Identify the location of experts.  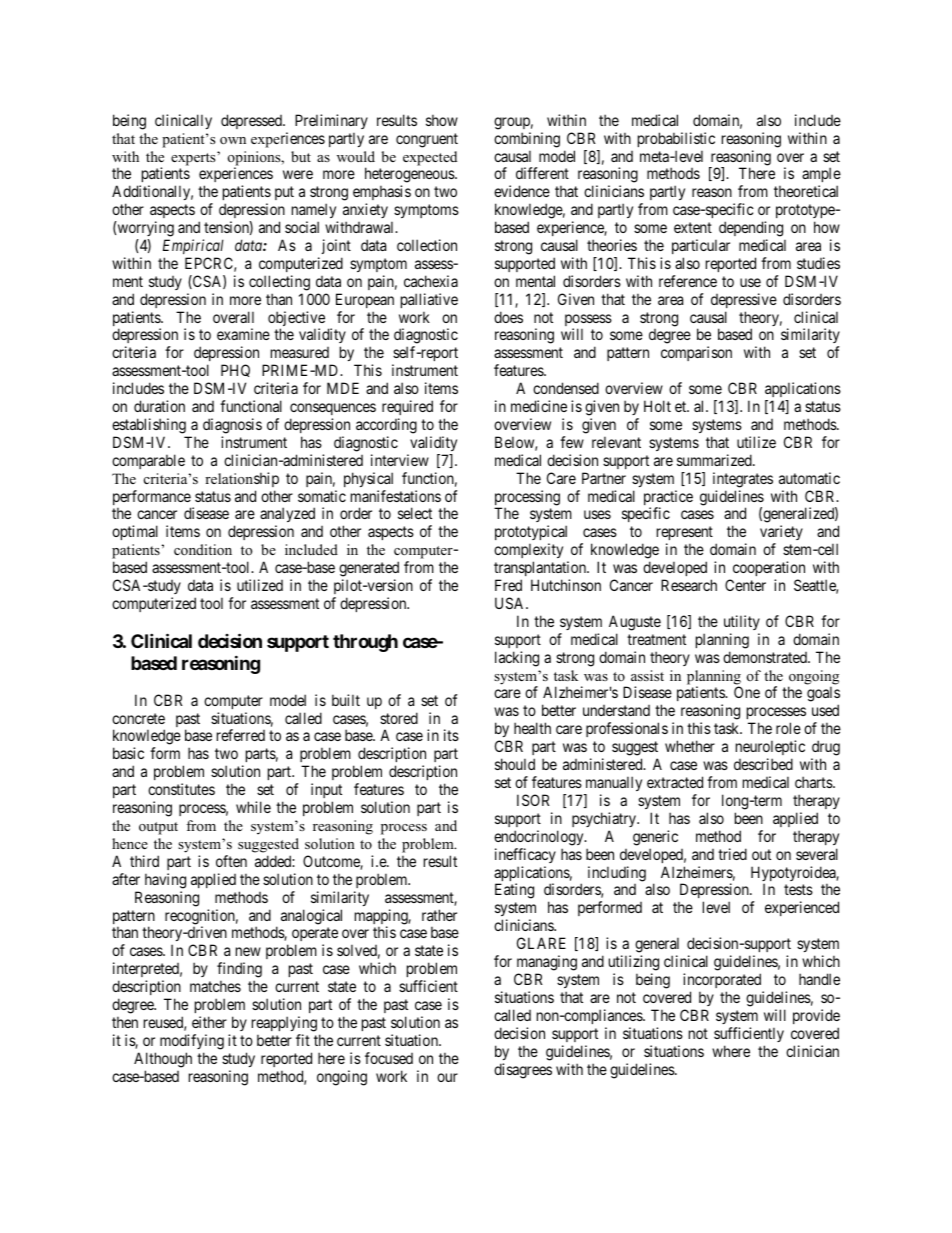
(194, 159).
